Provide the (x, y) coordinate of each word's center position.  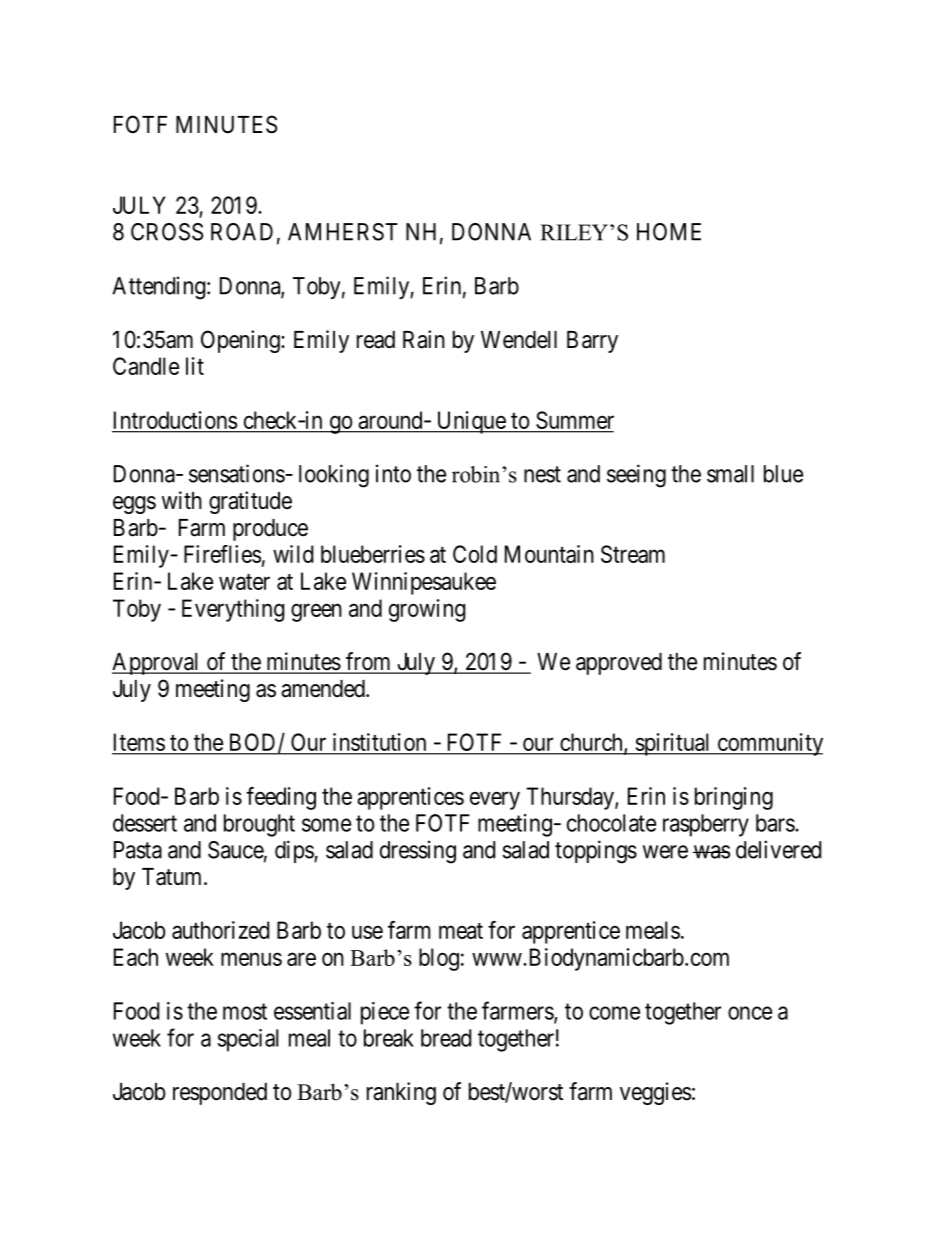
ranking (401, 1093)
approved (619, 664)
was (711, 852)
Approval (157, 664)
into (393, 473)
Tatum (173, 877)
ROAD (242, 232)
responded (220, 1094)
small (730, 474)
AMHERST (343, 232)
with (182, 500)
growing (427, 610)
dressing (418, 852)
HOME (669, 232)
